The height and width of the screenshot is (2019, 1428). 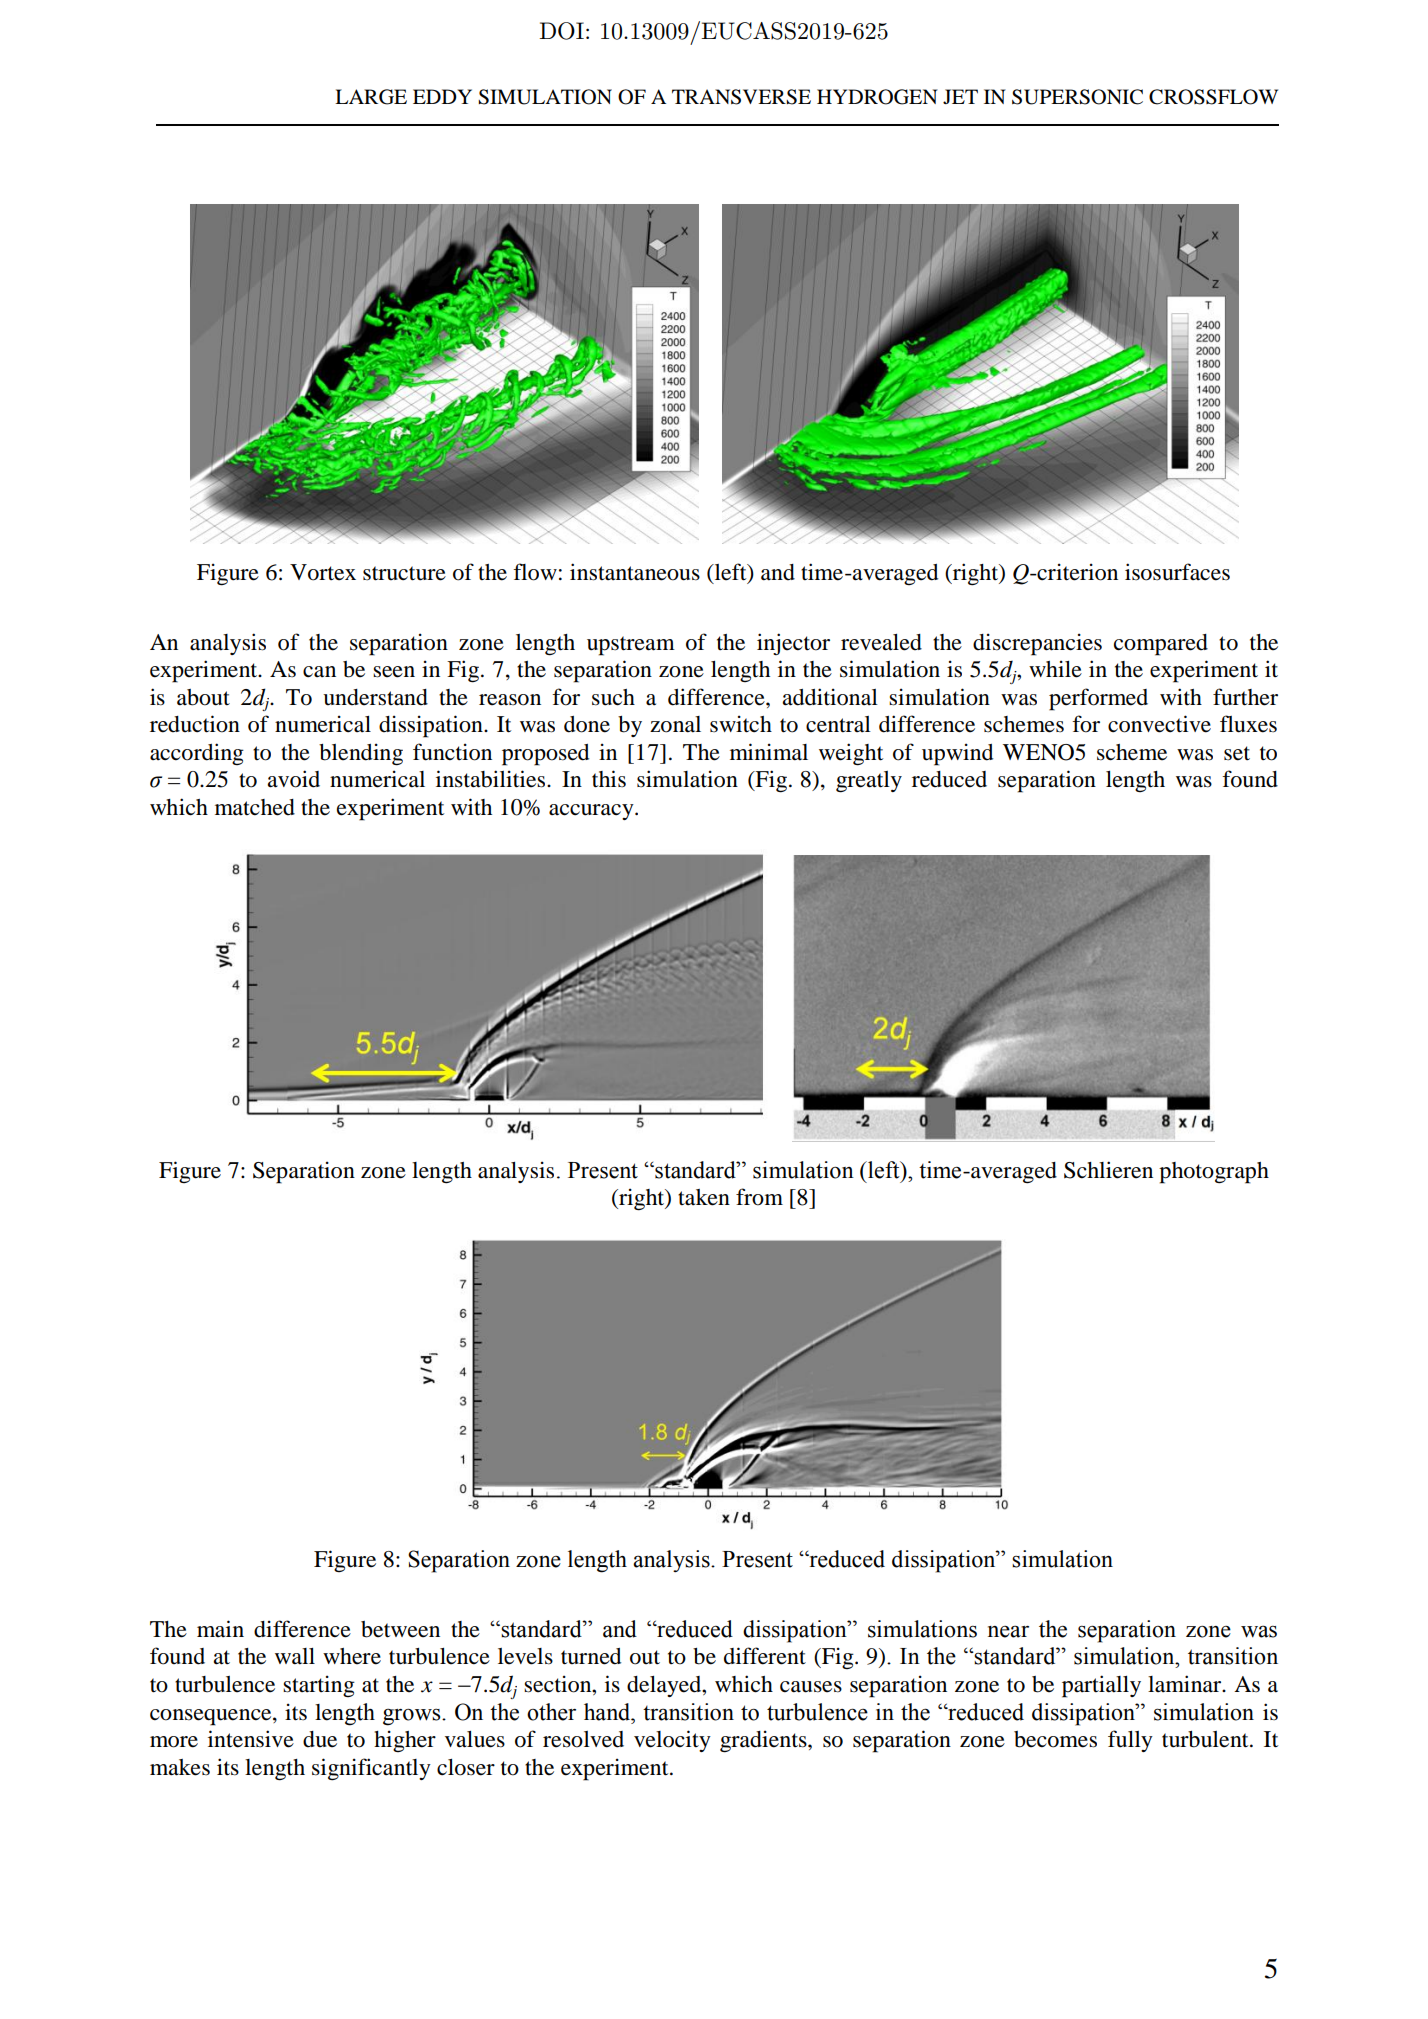 I want to click on LARGE, so click(x=371, y=97).
